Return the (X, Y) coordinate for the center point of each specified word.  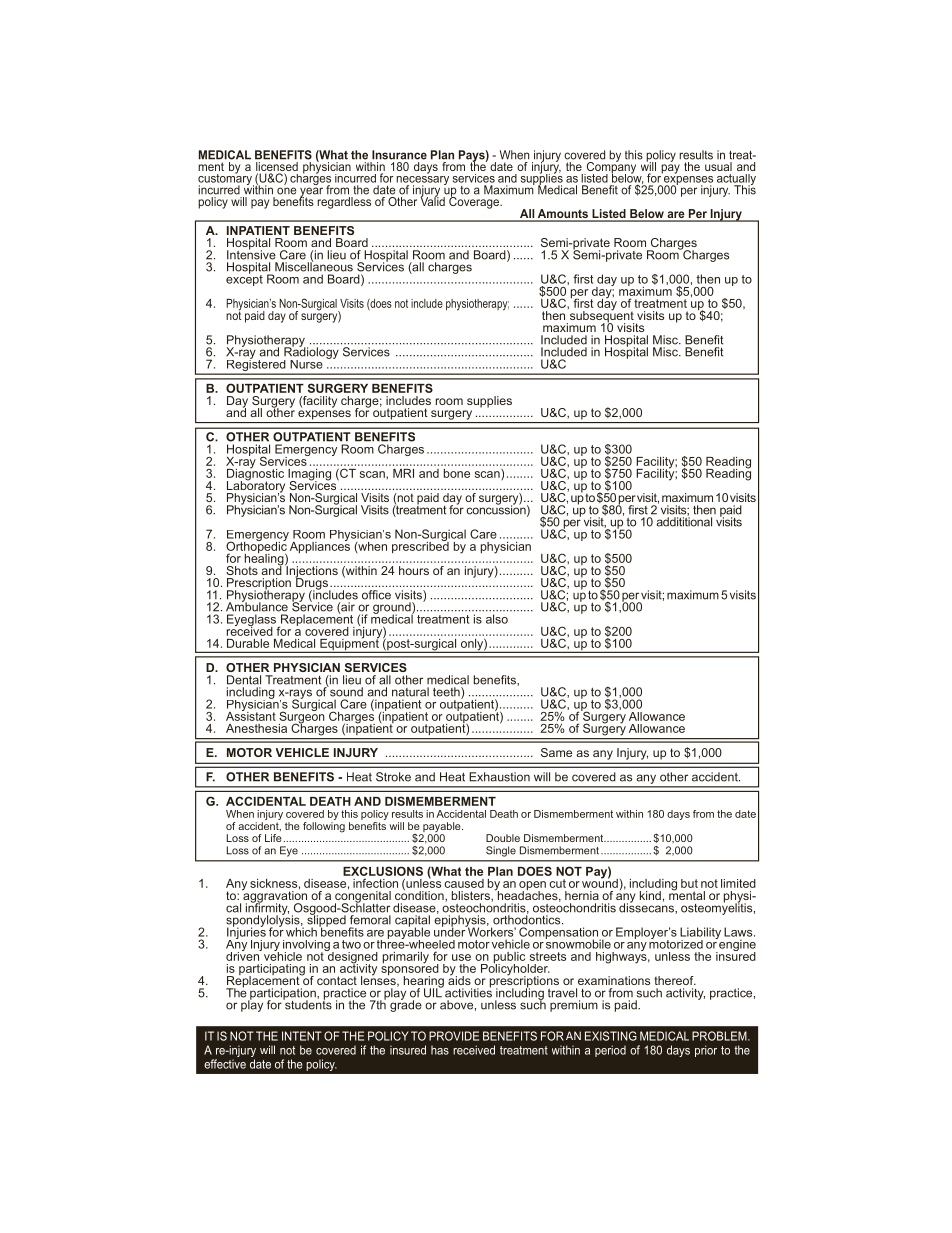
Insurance (399, 155)
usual (719, 165)
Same (556, 752)
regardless (343, 201)
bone (457, 473)
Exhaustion (499, 777)
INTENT (302, 1036)
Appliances (320, 546)
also (497, 619)
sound (345, 691)
